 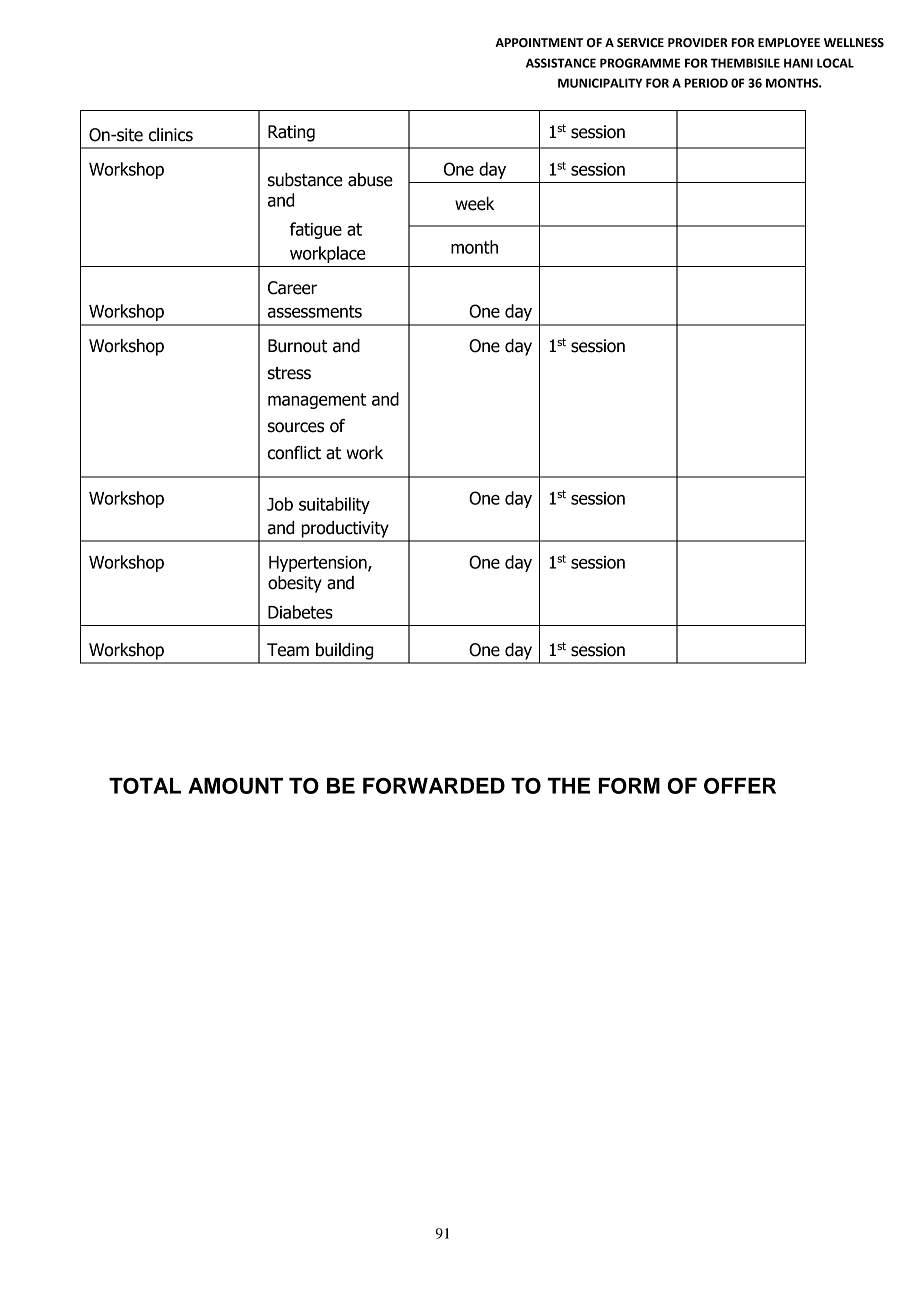 I want to click on OFFER, so click(x=740, y=786).
